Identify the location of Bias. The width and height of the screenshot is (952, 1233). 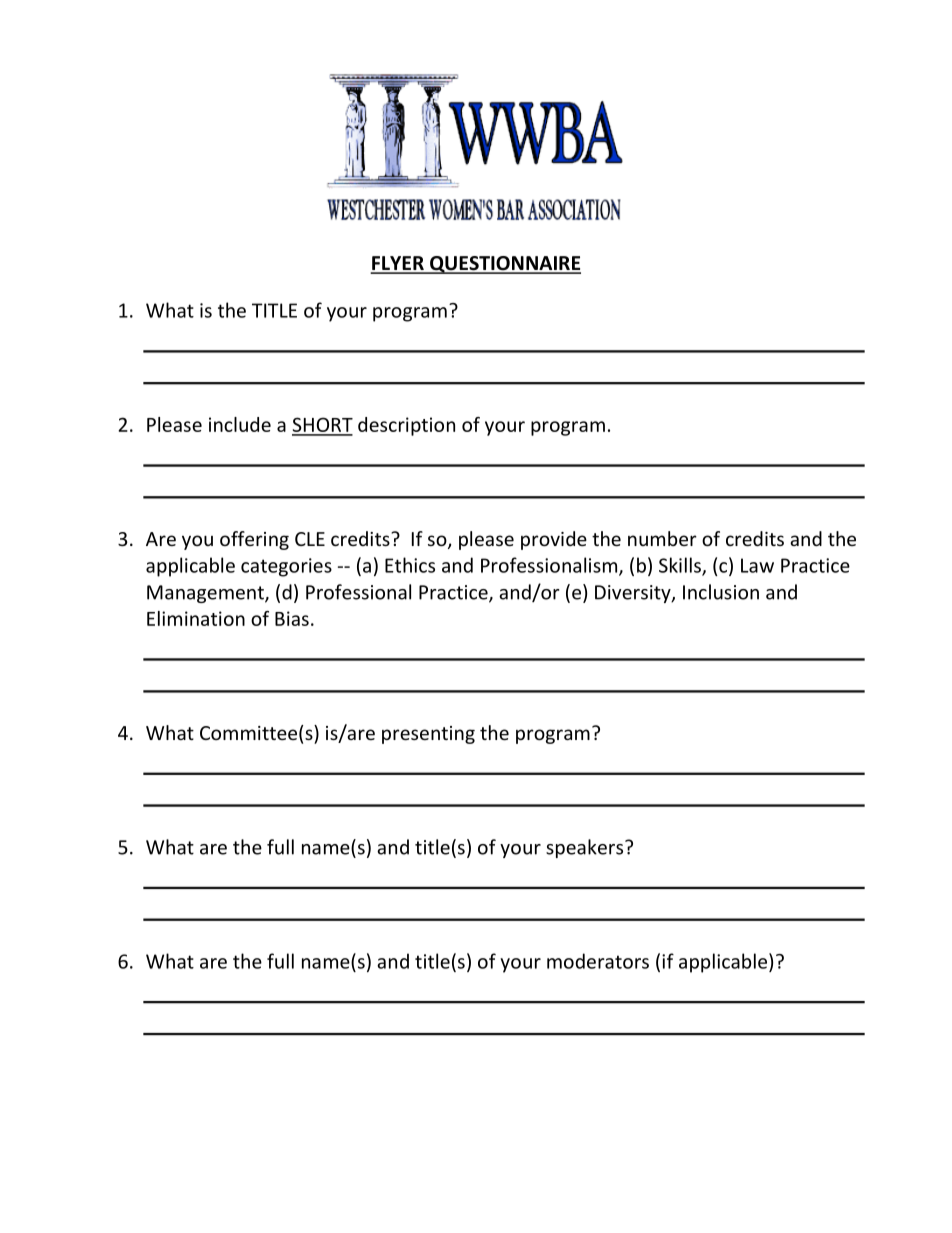
(292, 618).
